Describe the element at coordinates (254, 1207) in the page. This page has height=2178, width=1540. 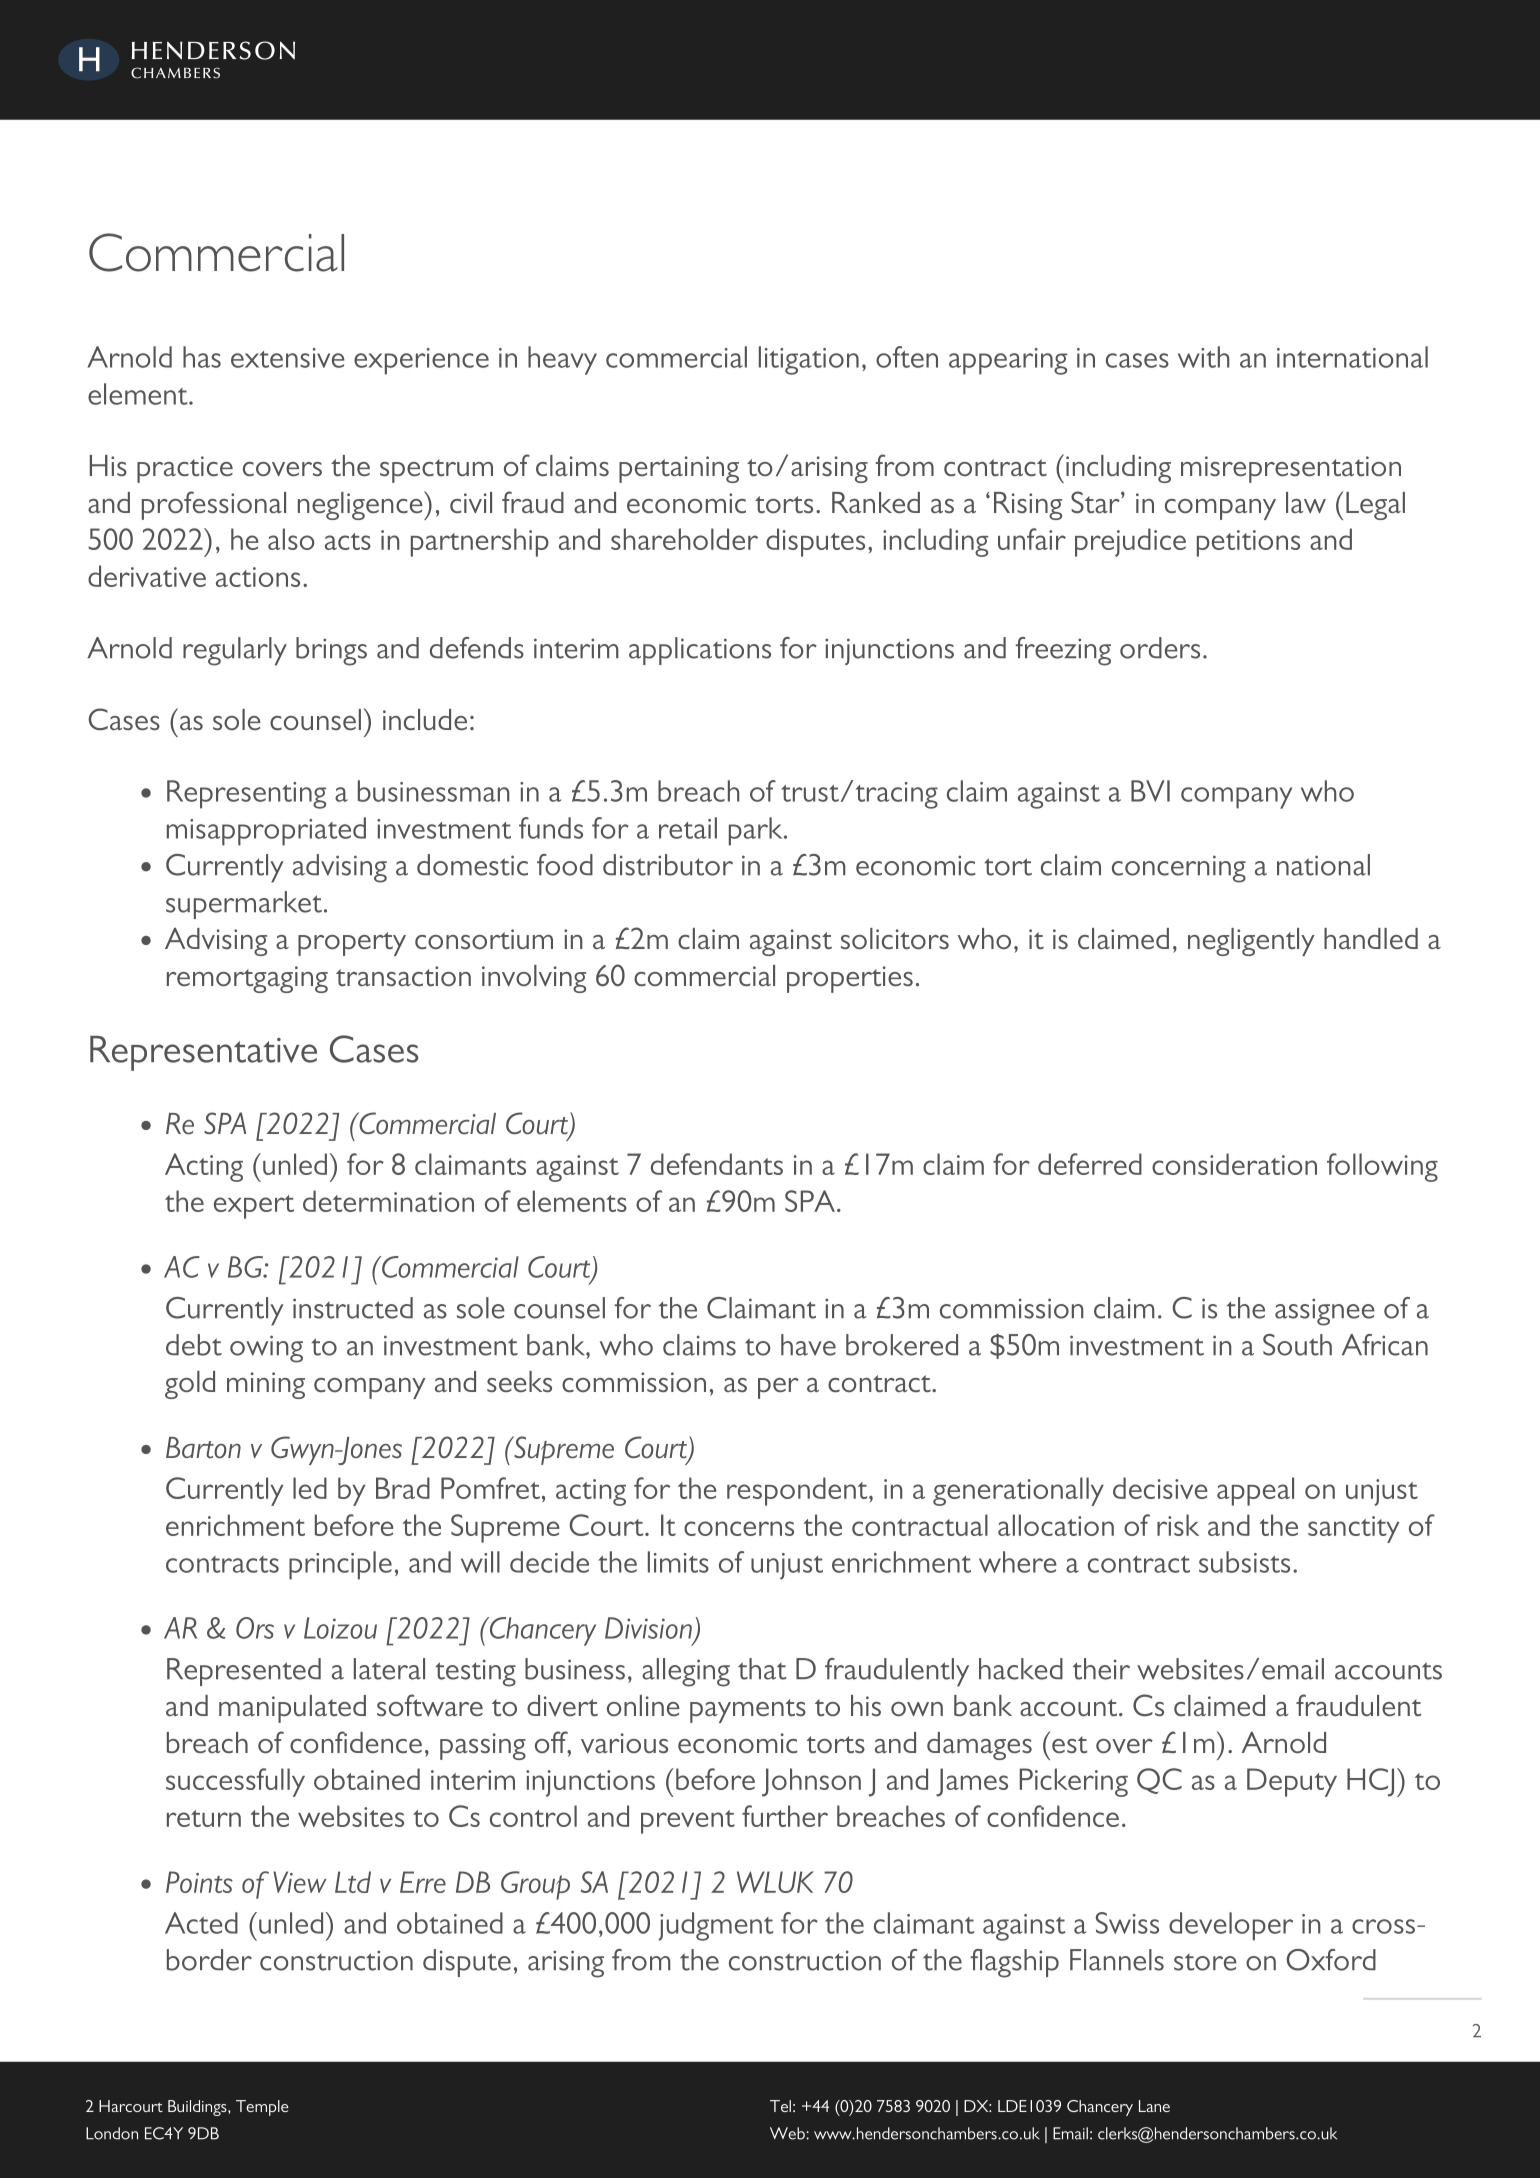
I see `expert` at that location.
